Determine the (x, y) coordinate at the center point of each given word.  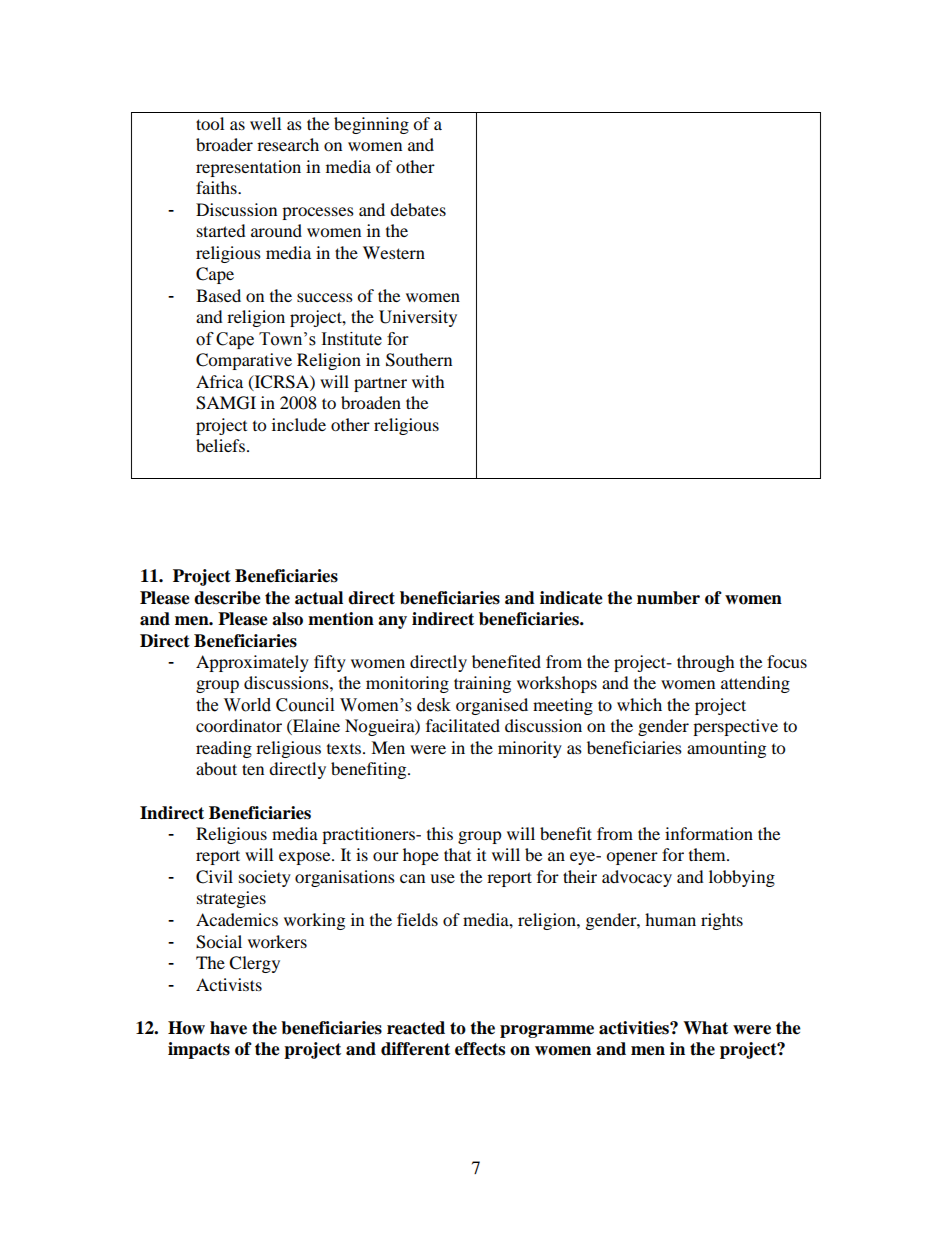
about (216, 768)
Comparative (244, 361)
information (709, 833)
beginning (371, 125)
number (668, 598)
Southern (419, 360)
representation (248, 168)
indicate (571, 598)
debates (418, 209)
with (428, 381)
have (228, 1028)
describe (227, 598)
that (457, 854)
